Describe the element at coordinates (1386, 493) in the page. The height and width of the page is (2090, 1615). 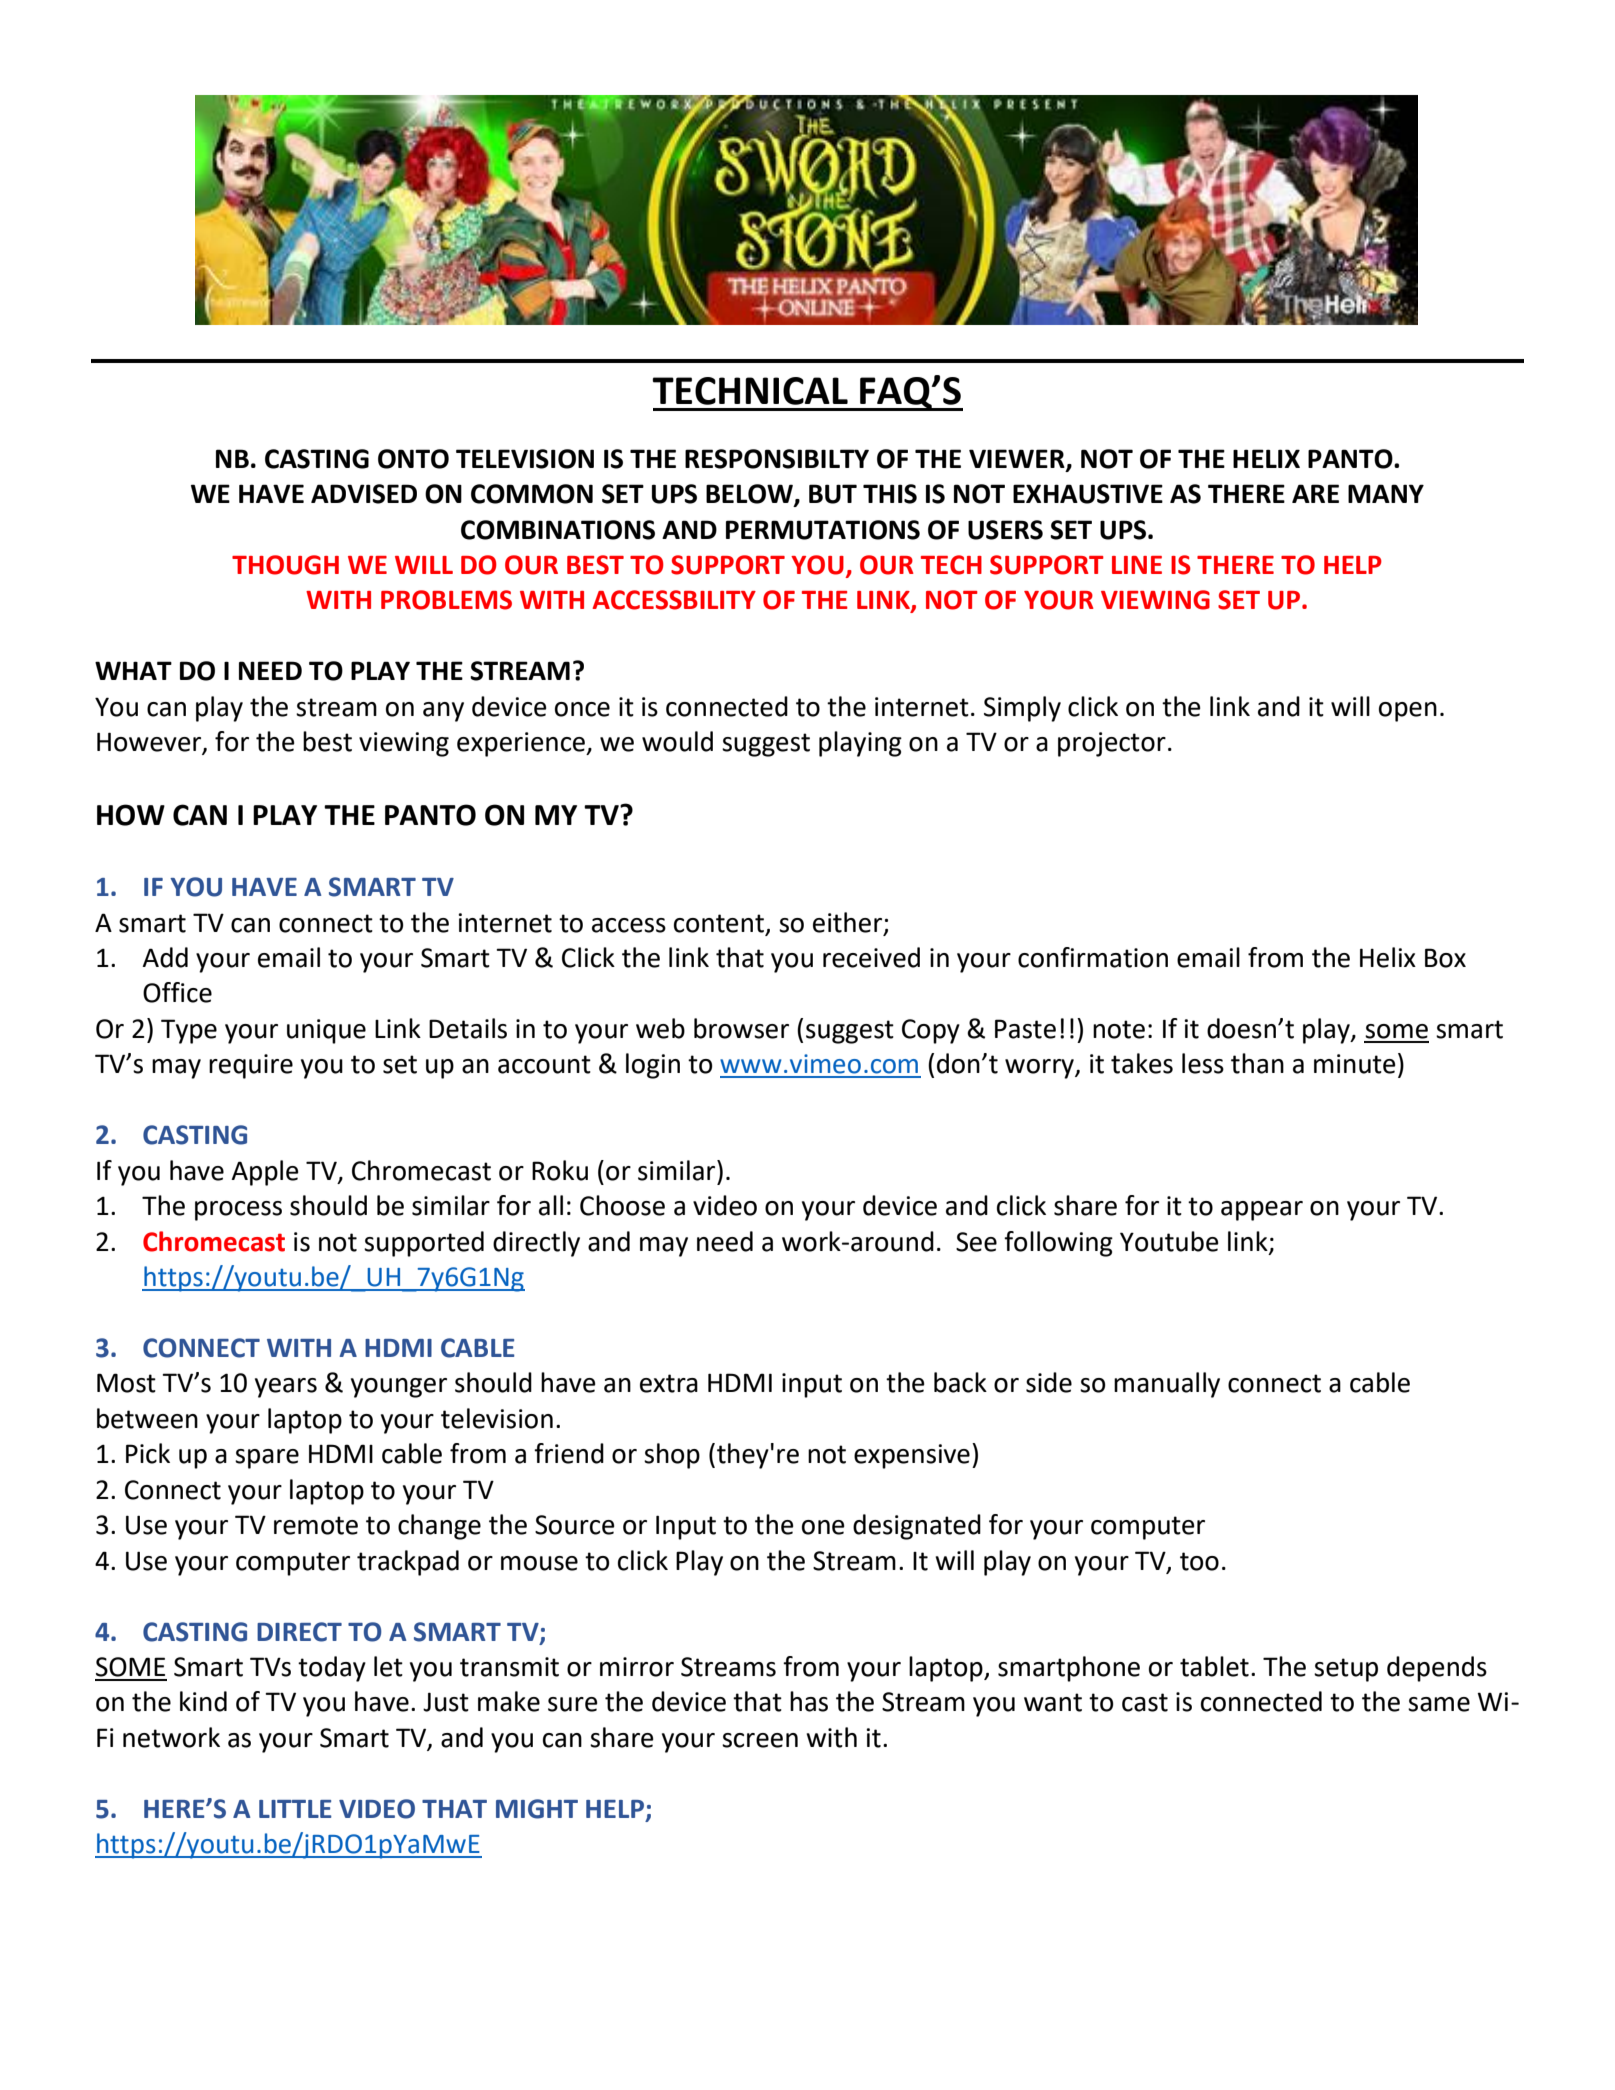
I see `MANY` at that location.
